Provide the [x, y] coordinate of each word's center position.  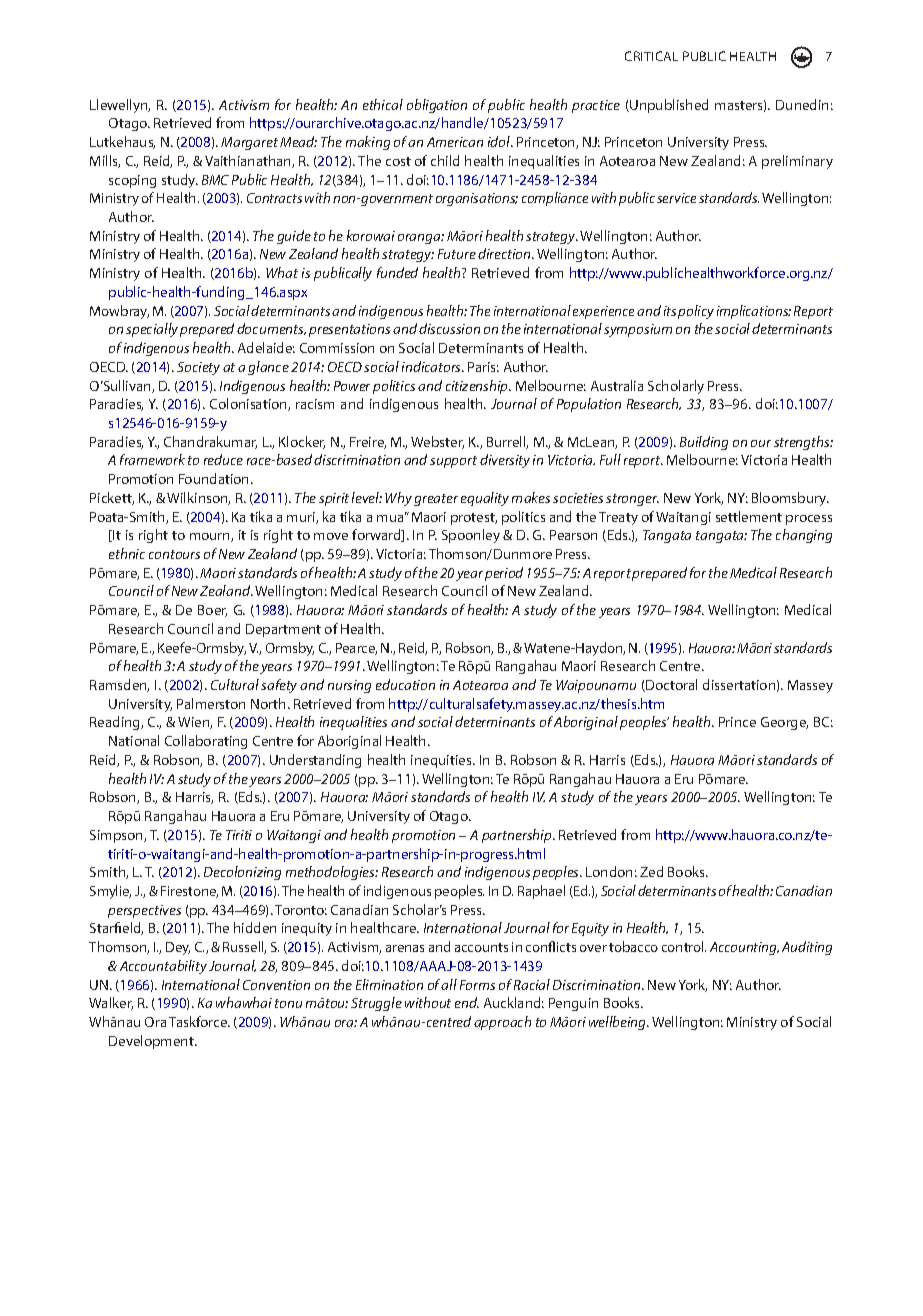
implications [754, 312]
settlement [749, 516]
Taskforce [199, 1021]
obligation [437, 106]
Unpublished [668, 106]
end [467, 1002]
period [504, 574]
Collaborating [206, 742]
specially [152, 330]
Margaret [249, 143]
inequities [442, 761]
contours [174, 554]
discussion [449, 328]
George [784, 723]
